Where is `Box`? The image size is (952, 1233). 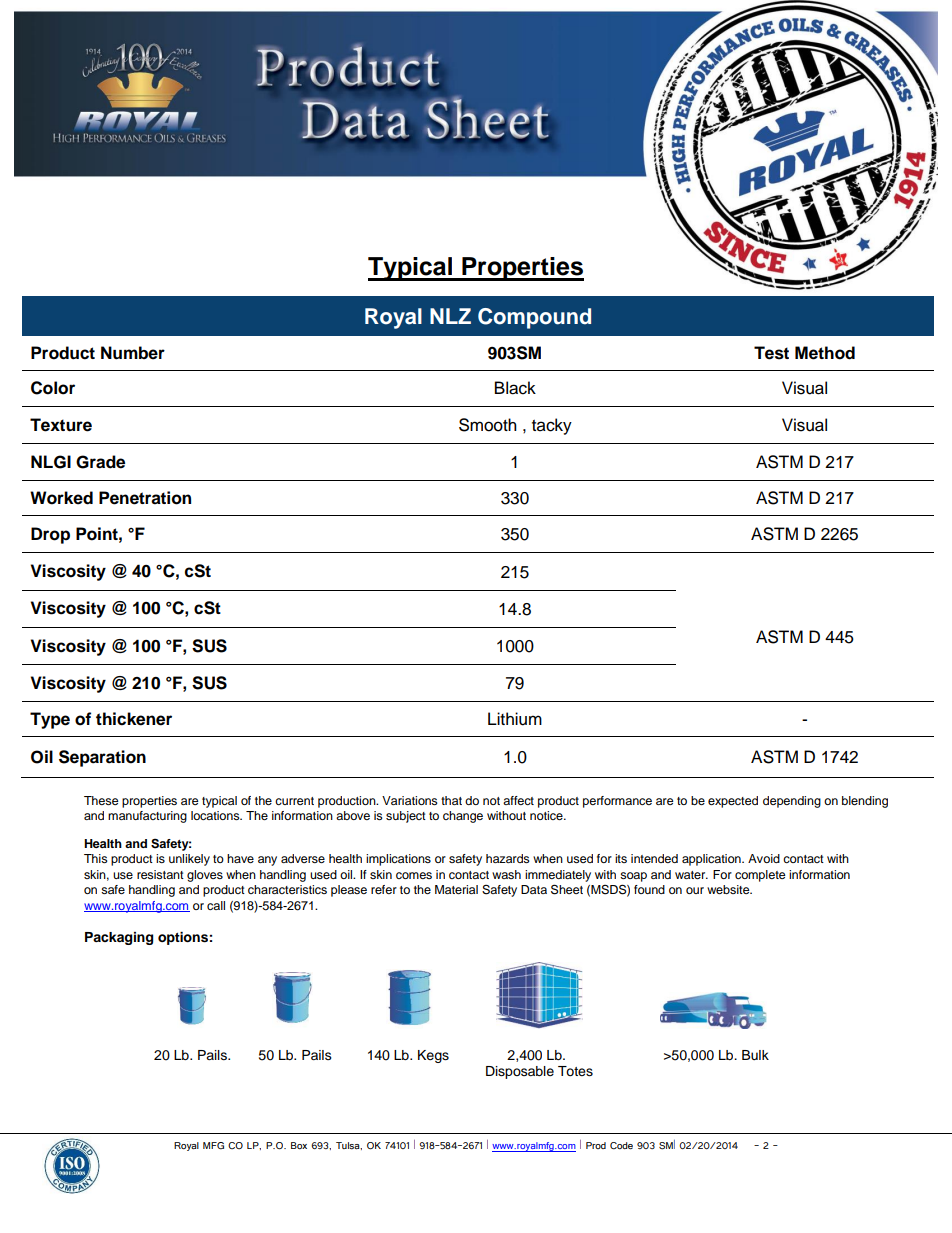
Box is located at coordinates (299, 1145).
